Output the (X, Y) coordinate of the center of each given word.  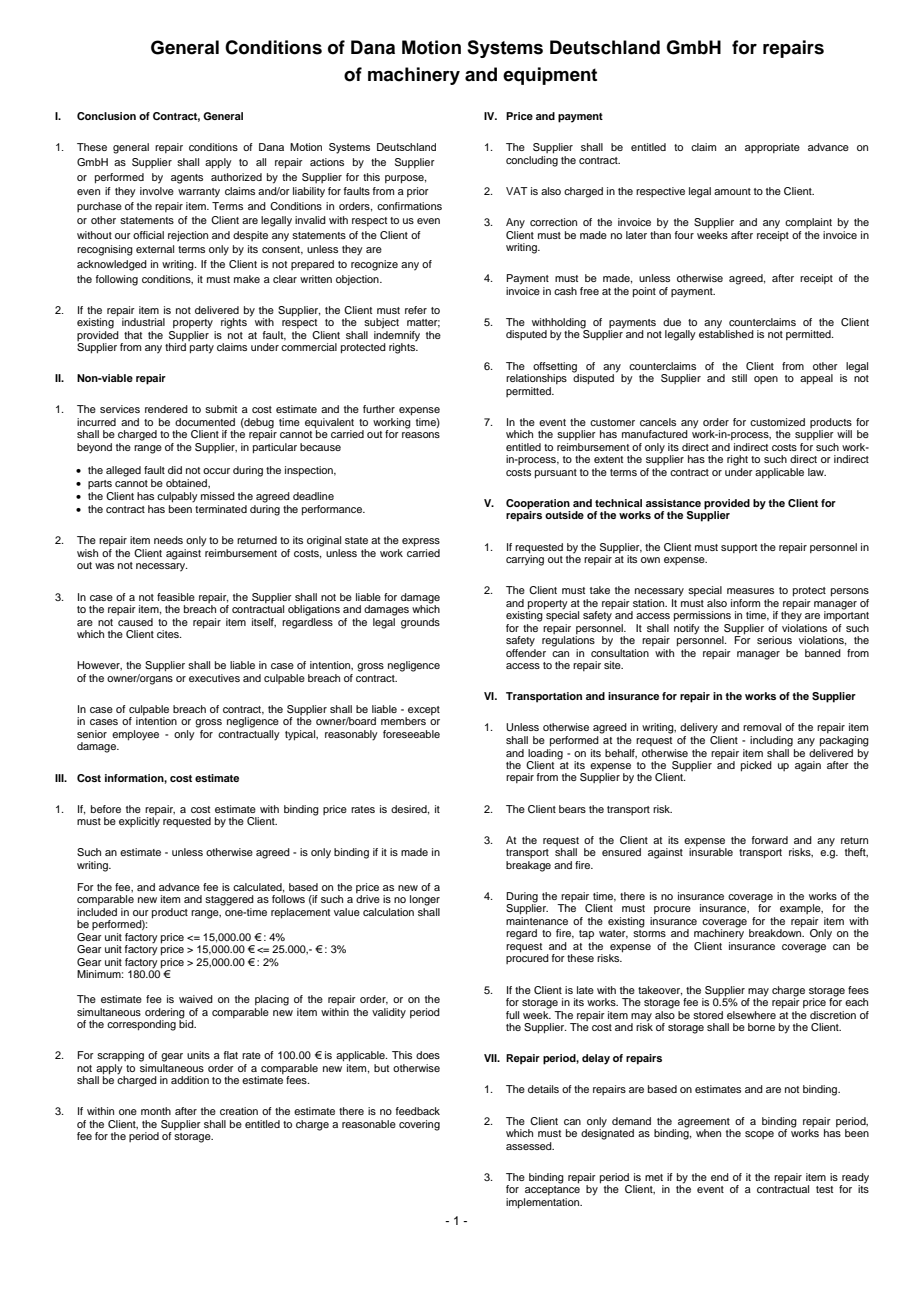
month (156, 1111)
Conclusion (106, 116)
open (766, 380)
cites (169, 634)
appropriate (772, 148)
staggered (229, 900)
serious (774, 640)
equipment (550, 76)
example (801, 909)
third (175, 347)
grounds (420, 623)
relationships (536, 379)
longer (425, 900)
